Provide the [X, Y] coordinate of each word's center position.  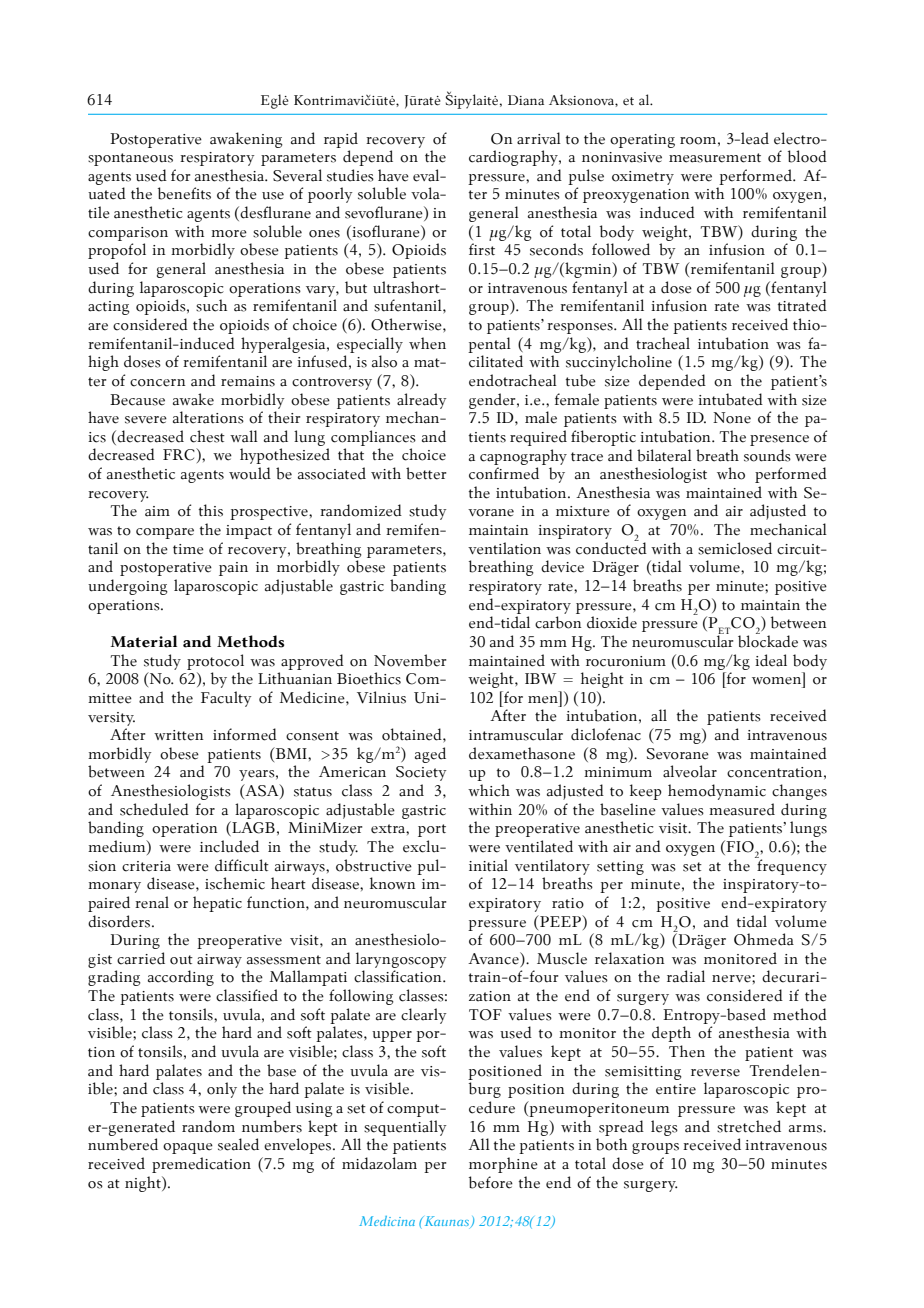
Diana [526, 100]
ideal [771, 660]
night [144, 1184]
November [410, 660]
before [491, 1182]
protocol [215, 662]
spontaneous [130, 159]
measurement [715, 158]
